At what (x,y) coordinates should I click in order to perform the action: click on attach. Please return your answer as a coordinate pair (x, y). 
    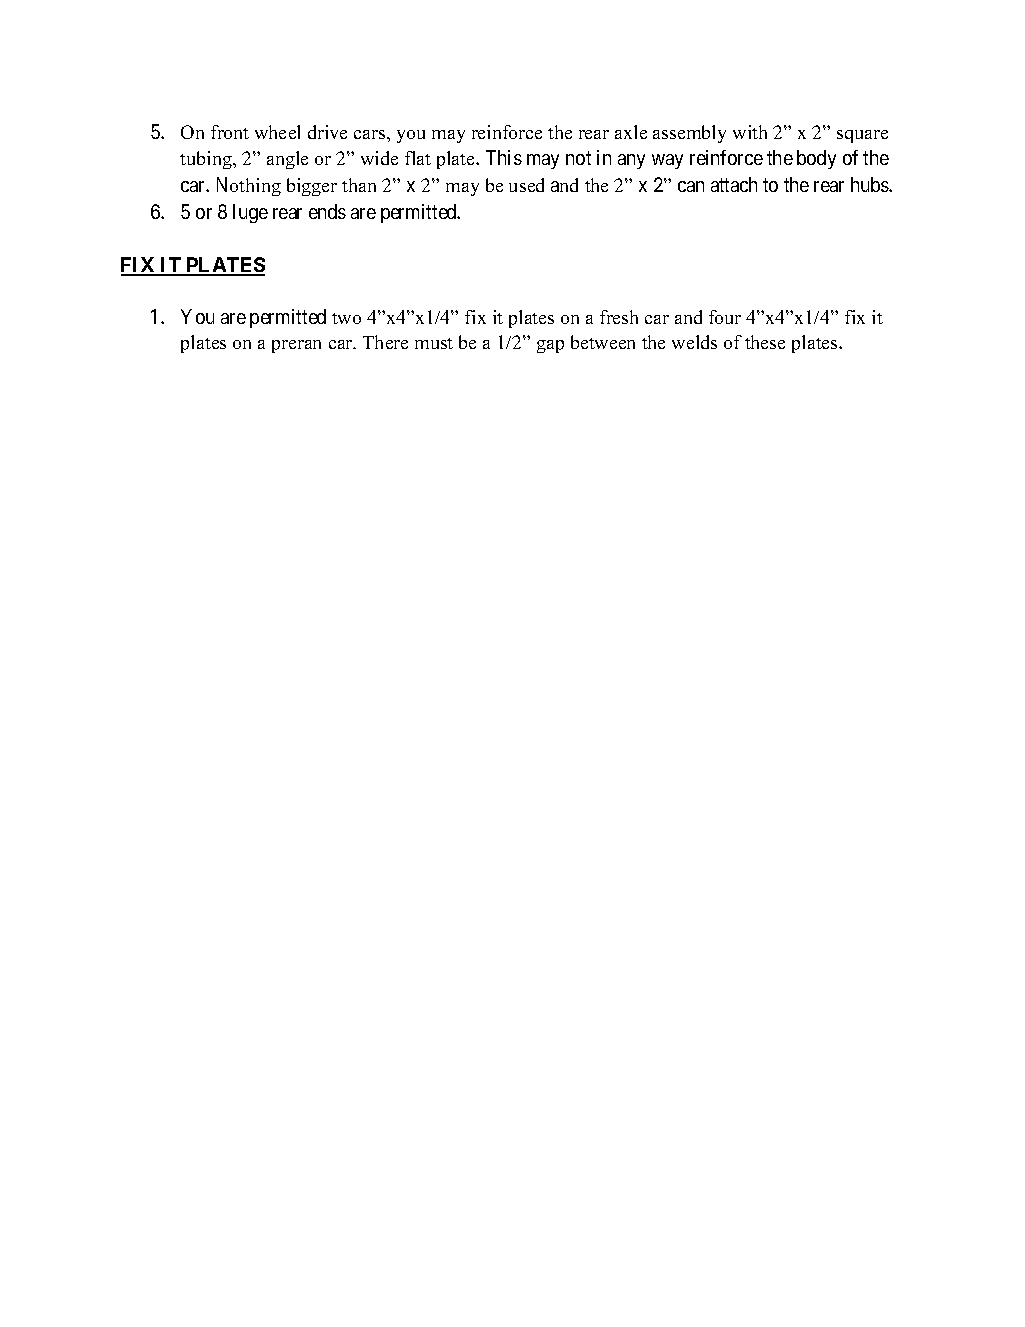
    Looking at the image, I should click on (734, 184).
